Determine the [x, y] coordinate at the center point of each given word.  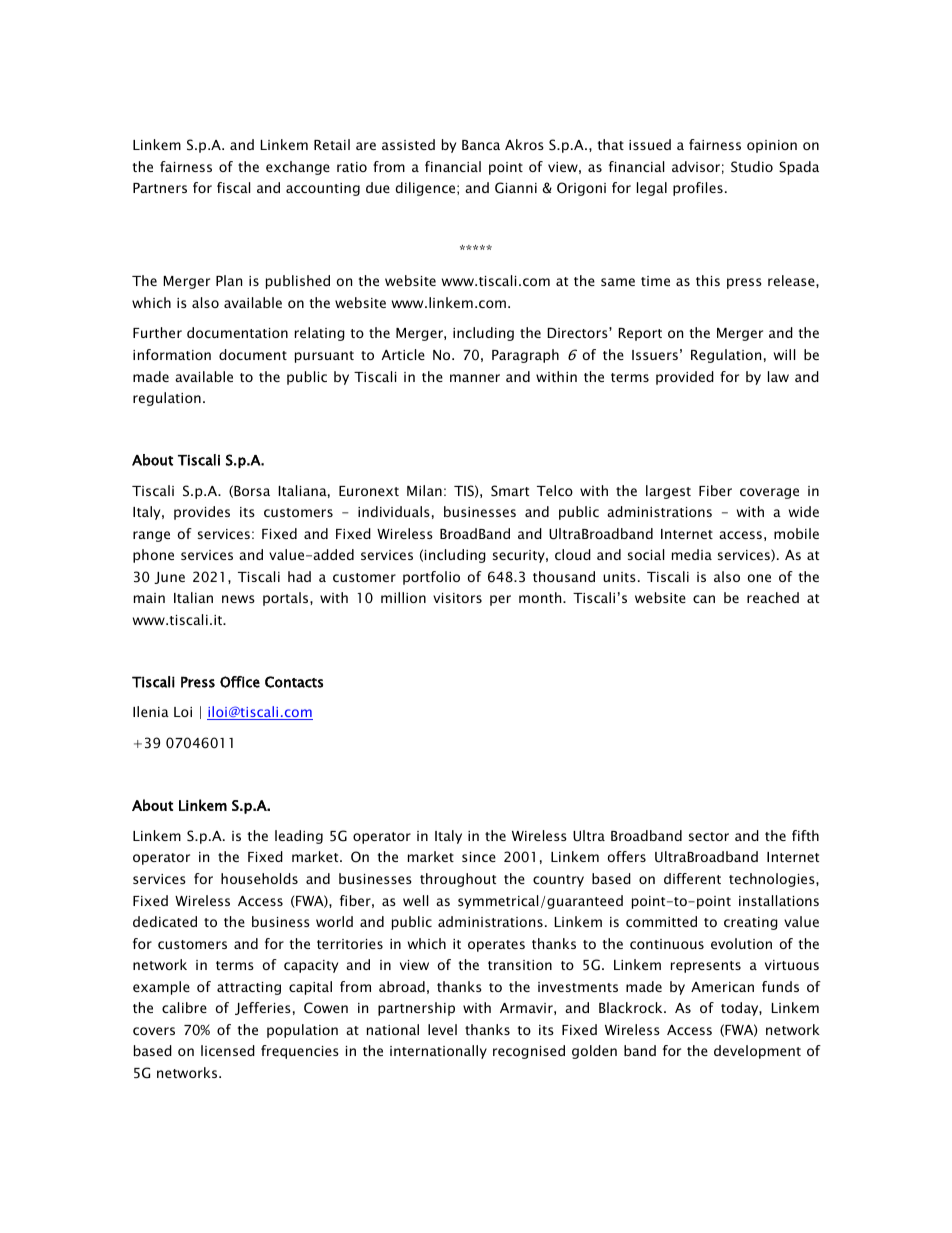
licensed [228, 1050]
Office [240, 682]
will [784, 354]
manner [475, 378]
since [479, 857]
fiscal [233, 187]
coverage [769, 493]
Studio [752, 167]
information [172, 354]
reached [773, 597]
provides [202, 513]
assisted [408, 144]
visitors [457, 598]
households [259, 878]
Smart [510, 491]
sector [709, 836]
